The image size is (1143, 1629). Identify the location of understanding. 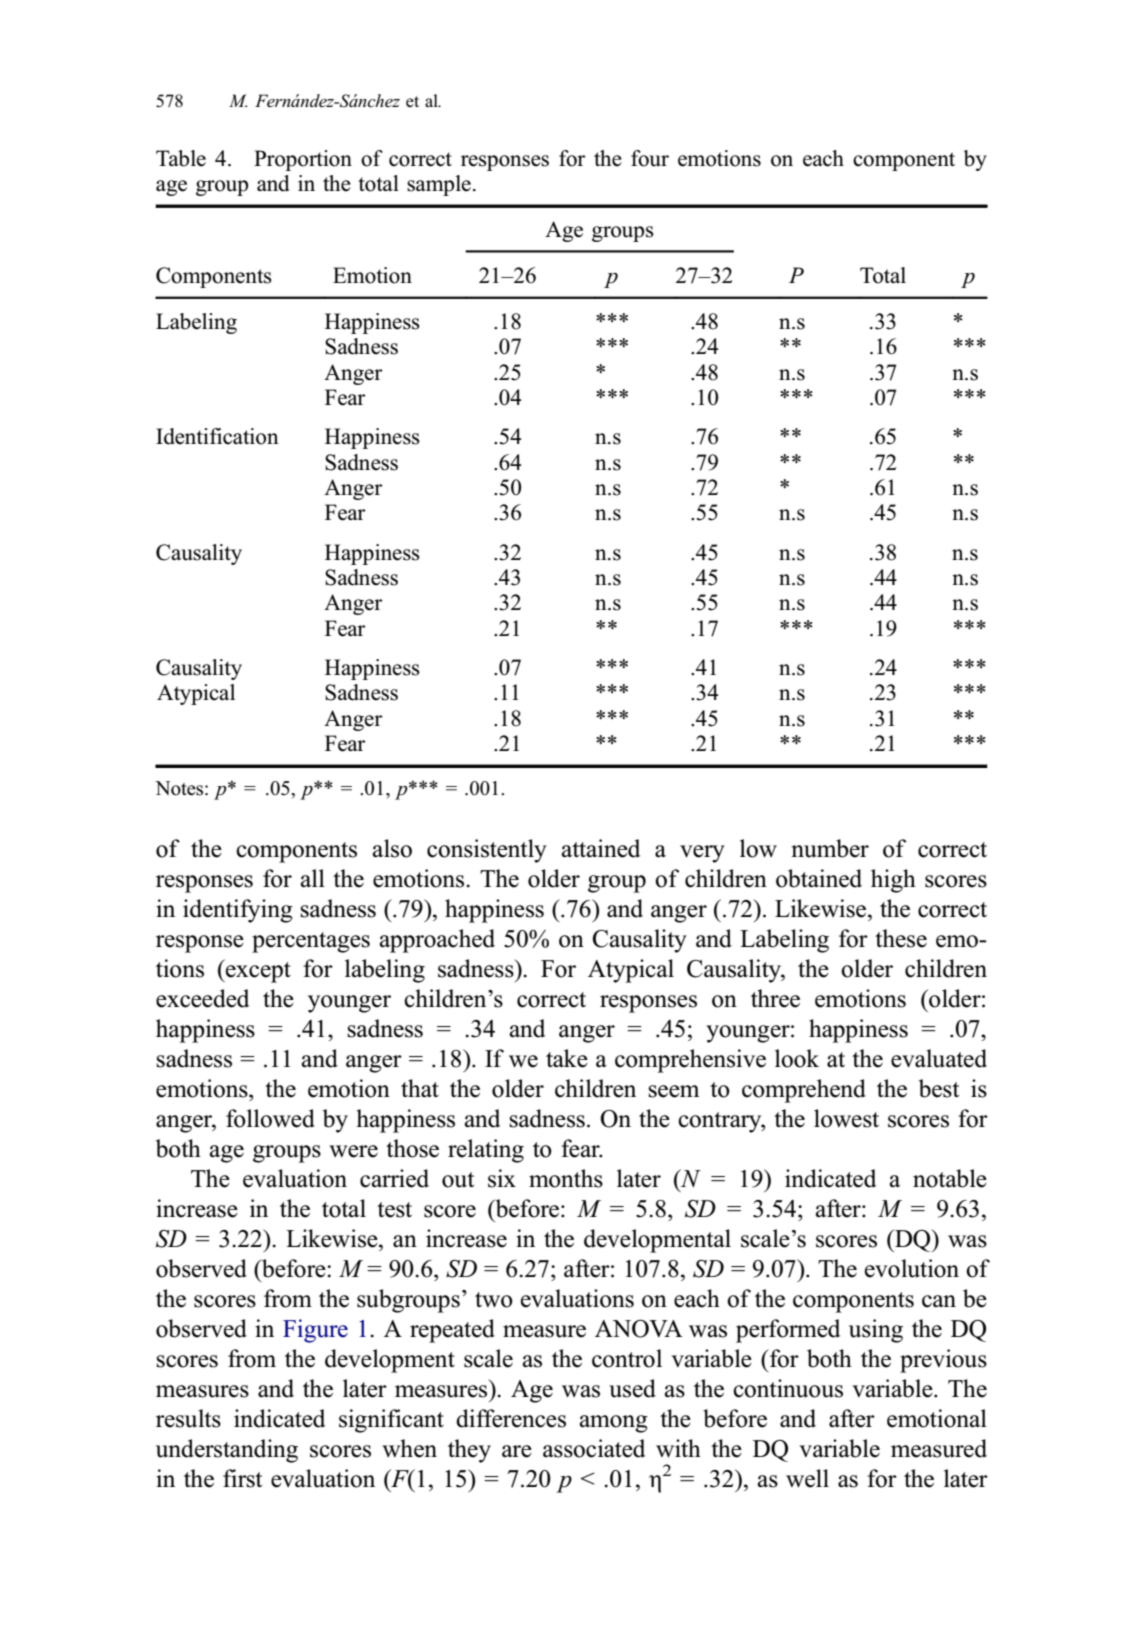
(227, 1451).
